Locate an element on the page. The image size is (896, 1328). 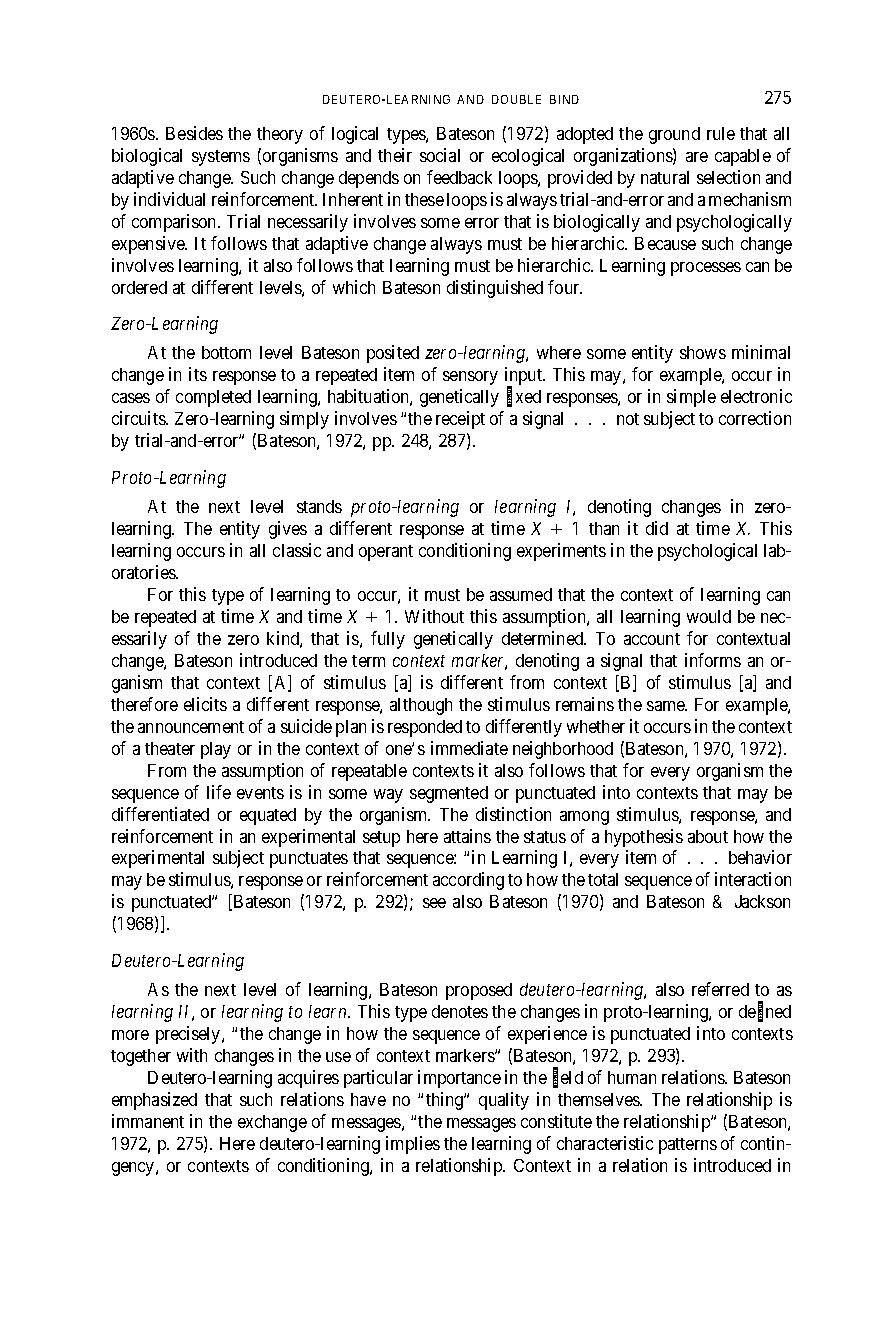
about is located at coordinates (708, 836).
